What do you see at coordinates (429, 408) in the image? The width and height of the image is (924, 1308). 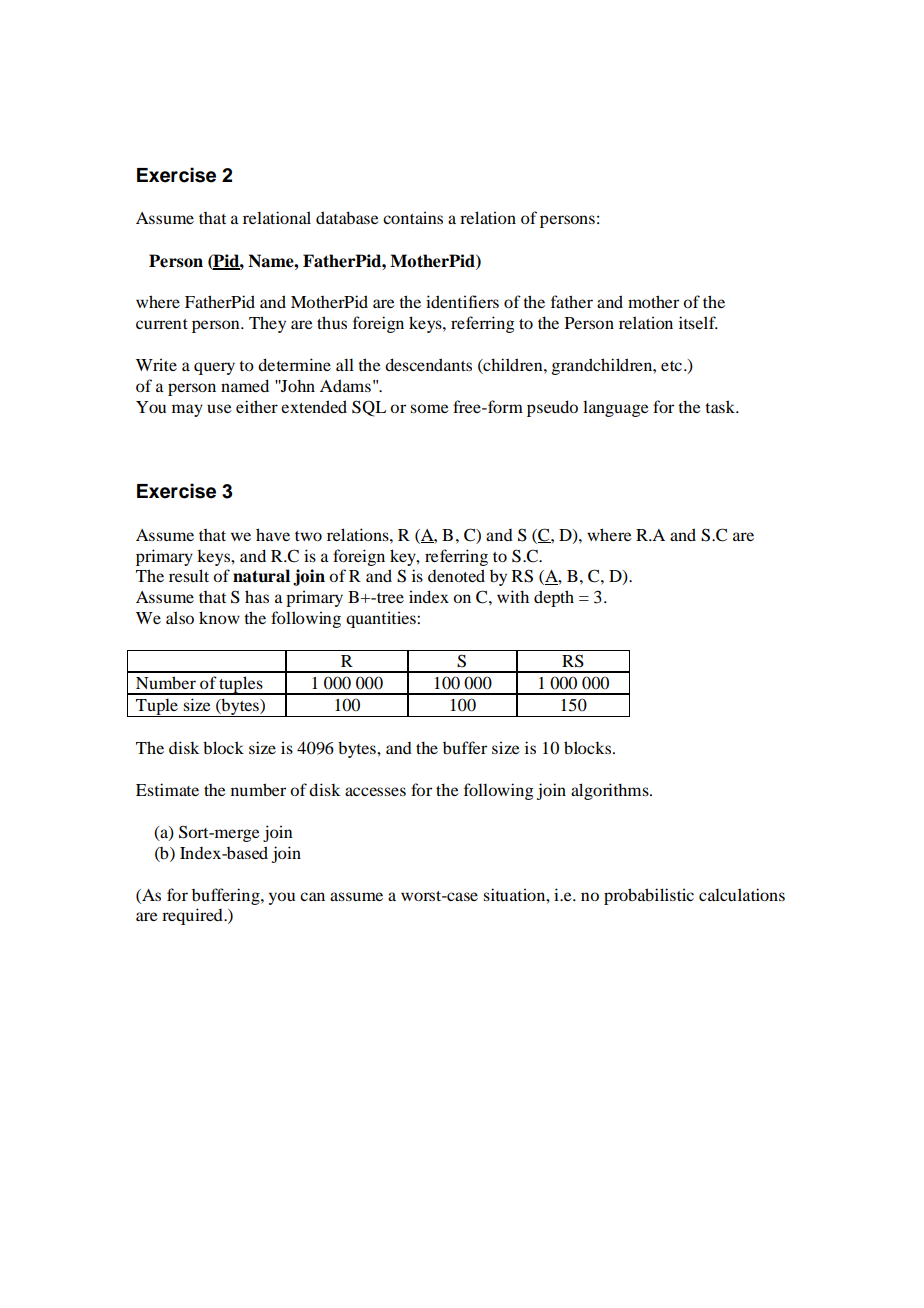 I see `some` at bounding box center [429, 408].
